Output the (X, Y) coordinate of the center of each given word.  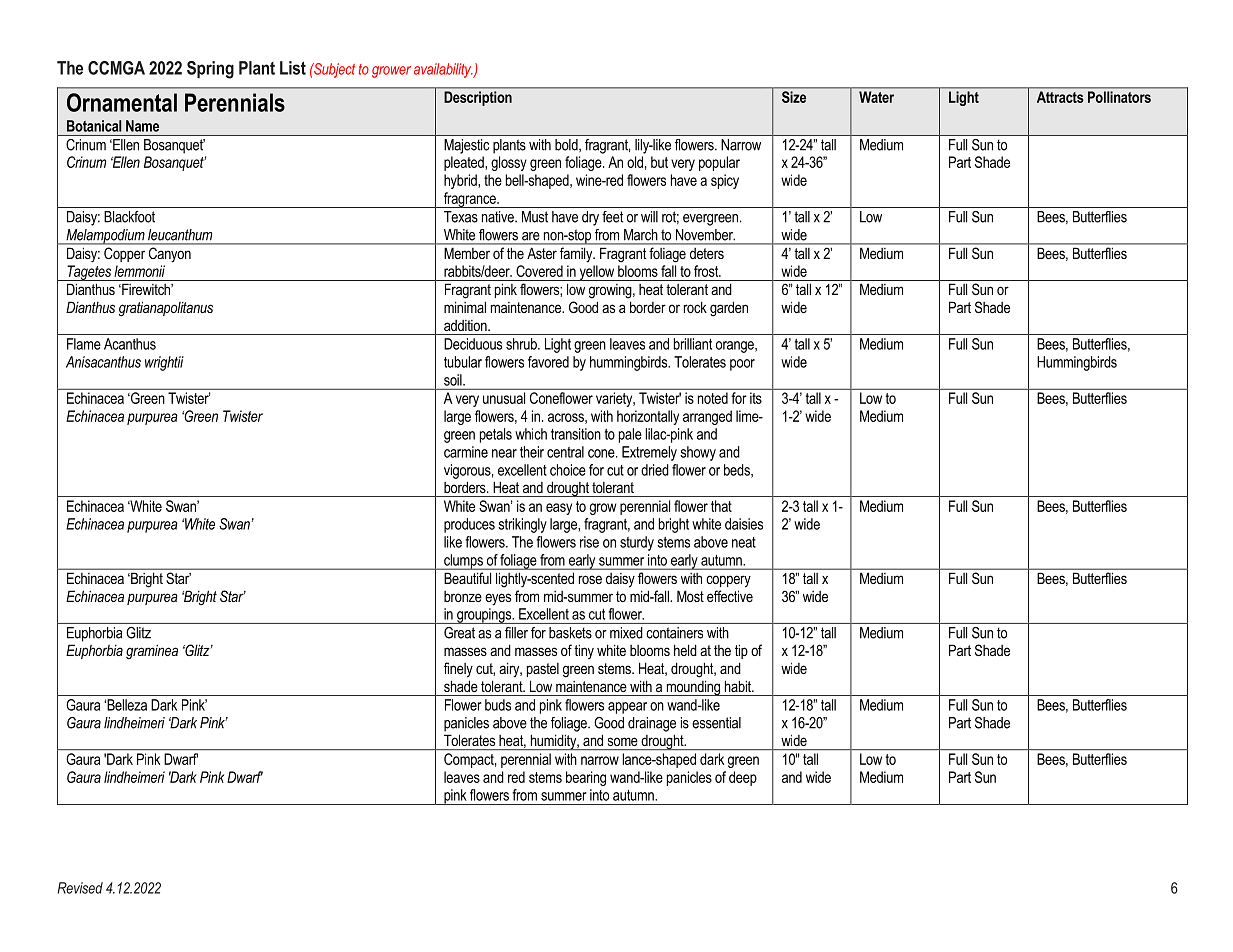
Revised (80, 888)
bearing (586, 778)
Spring (210, 70)
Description (478, 98)
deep (743, 778)
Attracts (1060, 97)
